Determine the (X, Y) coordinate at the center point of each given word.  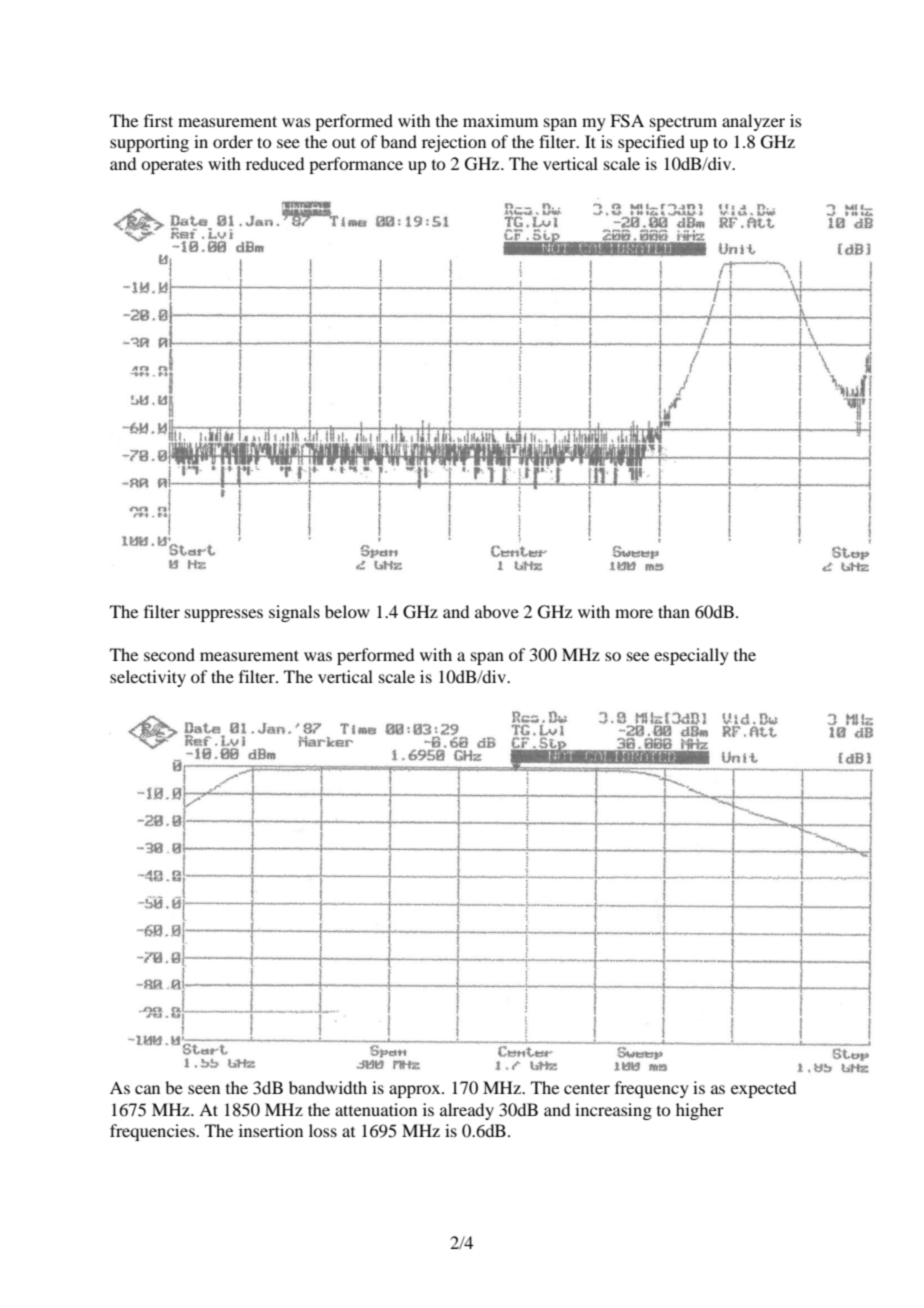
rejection (454, 143)
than (674, 611)
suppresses (224, 615)
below (347, 611)
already (467, 1111)
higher (700, 1111)
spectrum (683, 123)
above (497, 611)
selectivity (148, 678)
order (233, 141)
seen (204, 1089)
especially (691, 656)
